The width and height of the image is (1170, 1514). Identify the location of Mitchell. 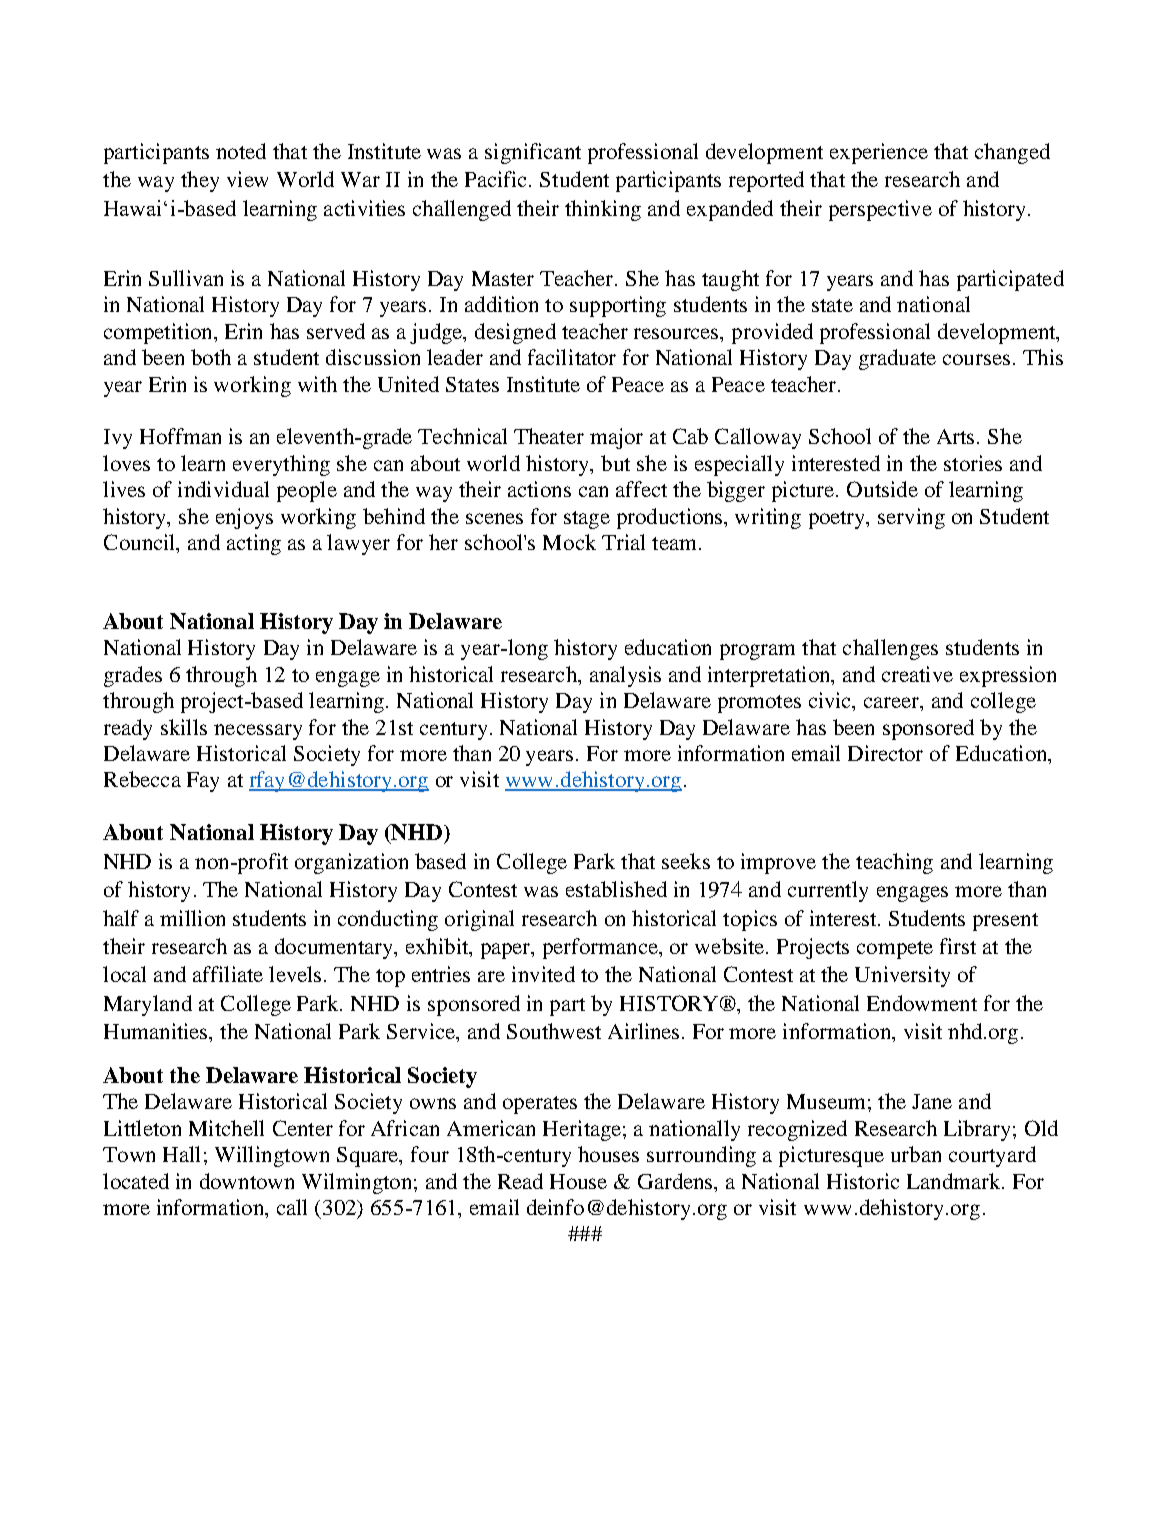
(226, 1128).
